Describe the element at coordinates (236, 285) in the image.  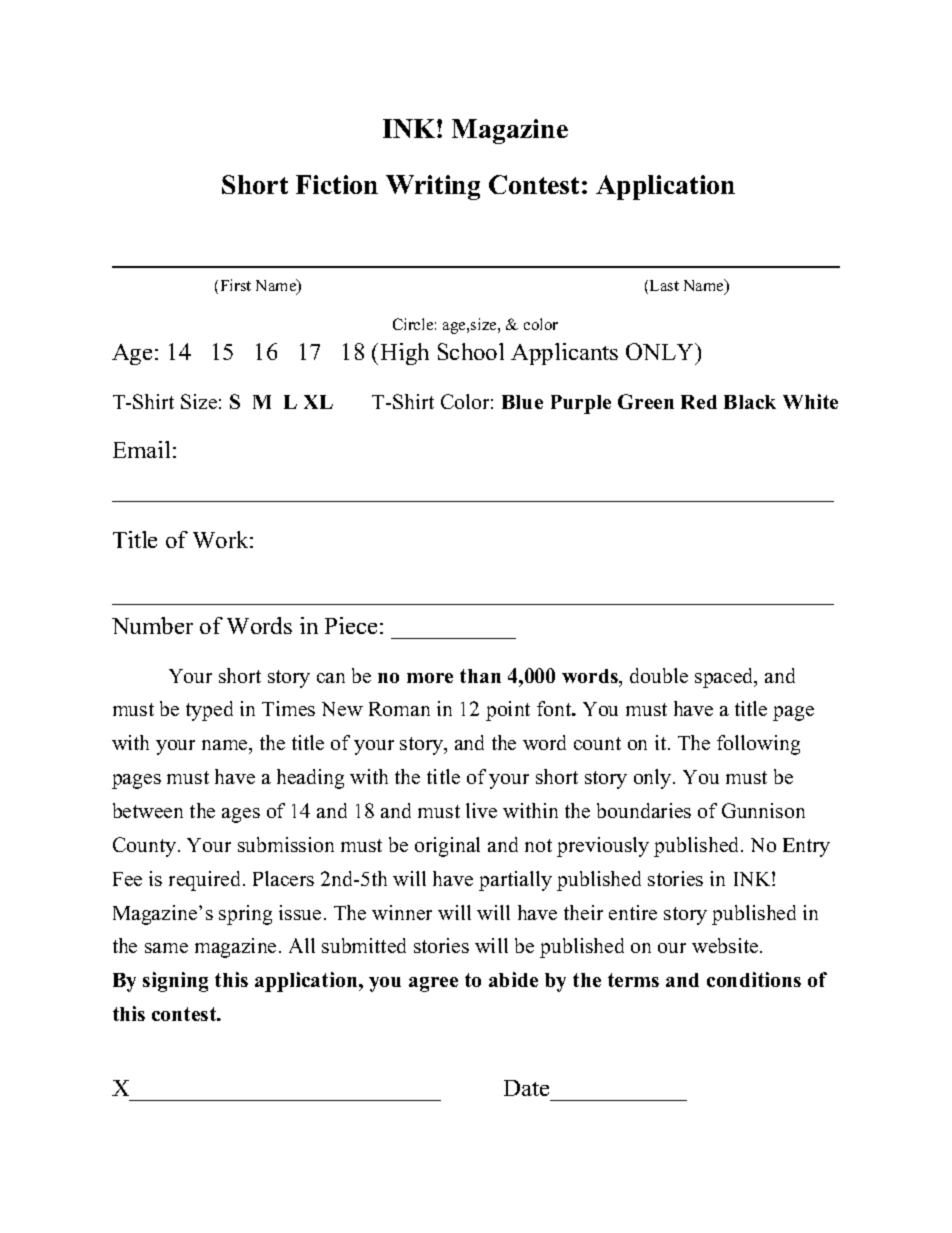
I see `First` at that location.
